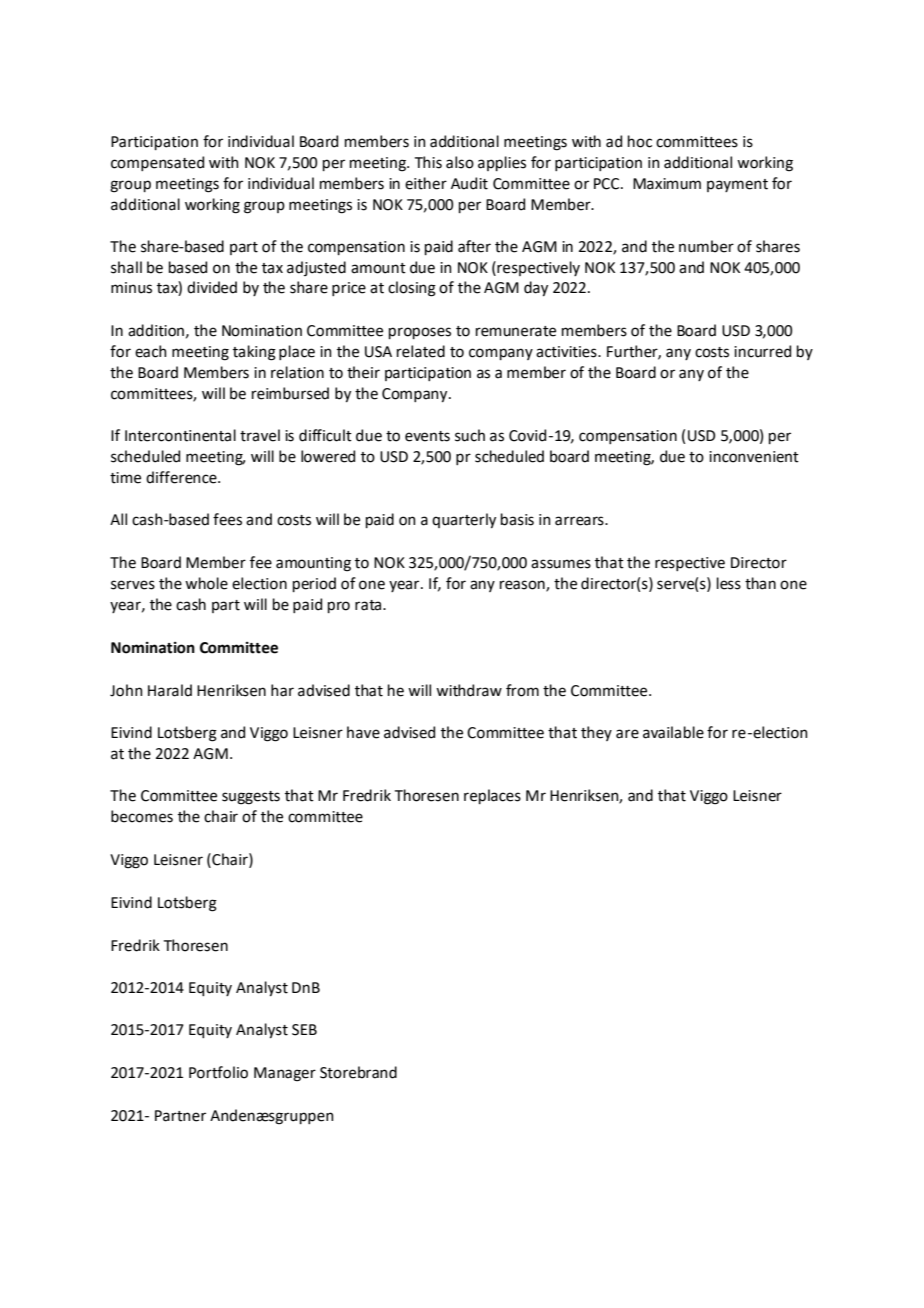 The image size is (924, 1308). I want to click on Manager, so click(285, 1074).
